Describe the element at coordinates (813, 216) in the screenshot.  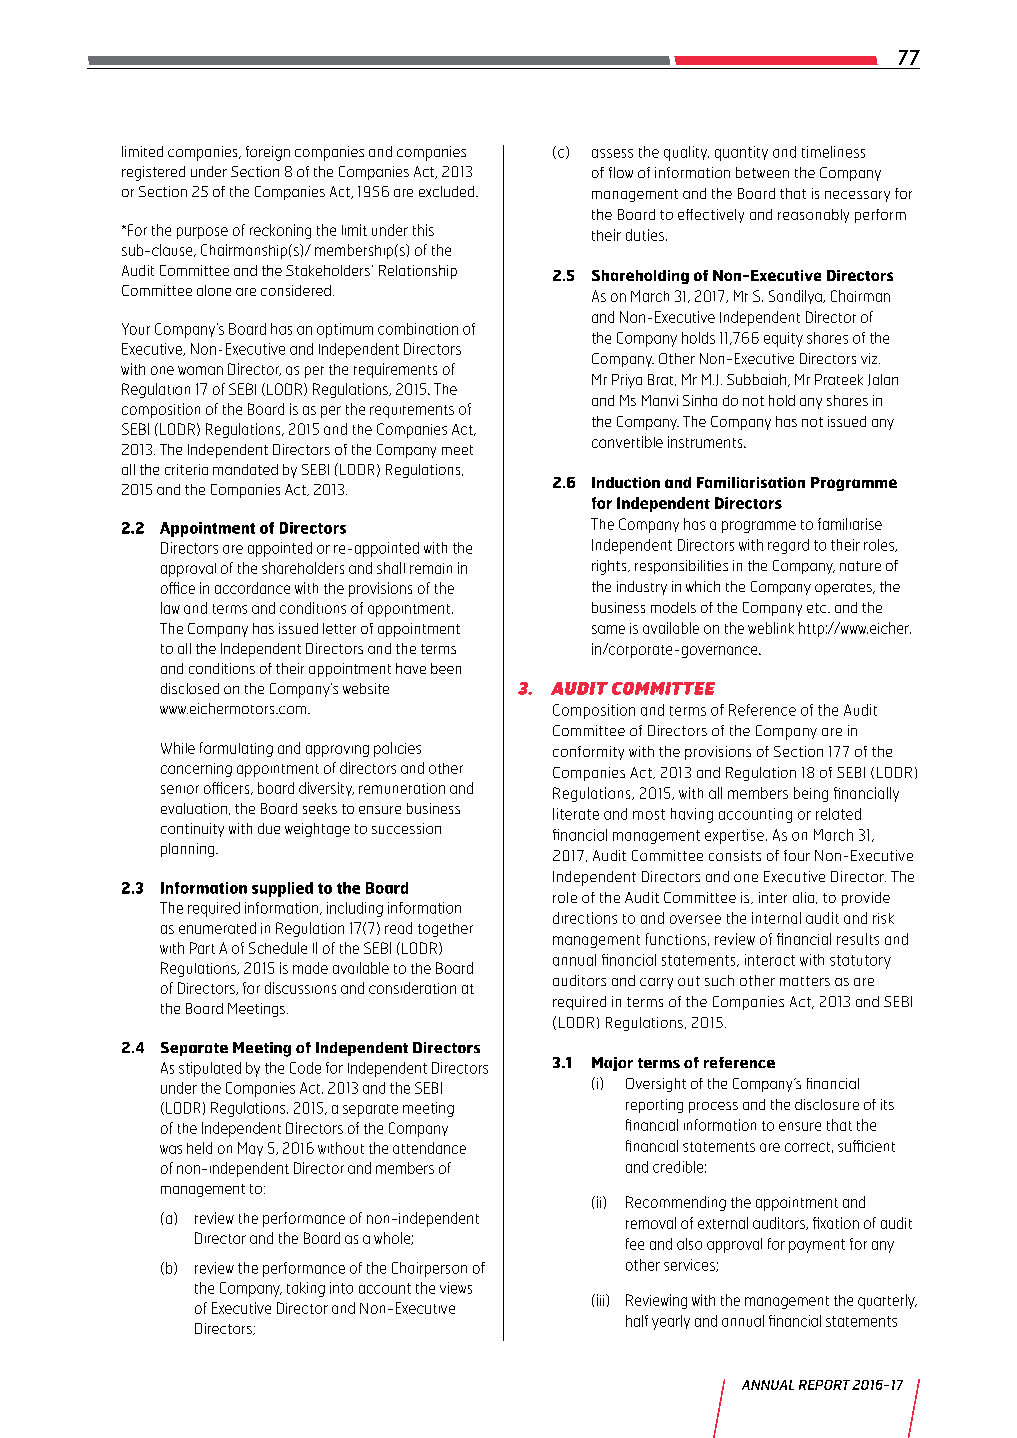
I see `reasonably` at that location.
